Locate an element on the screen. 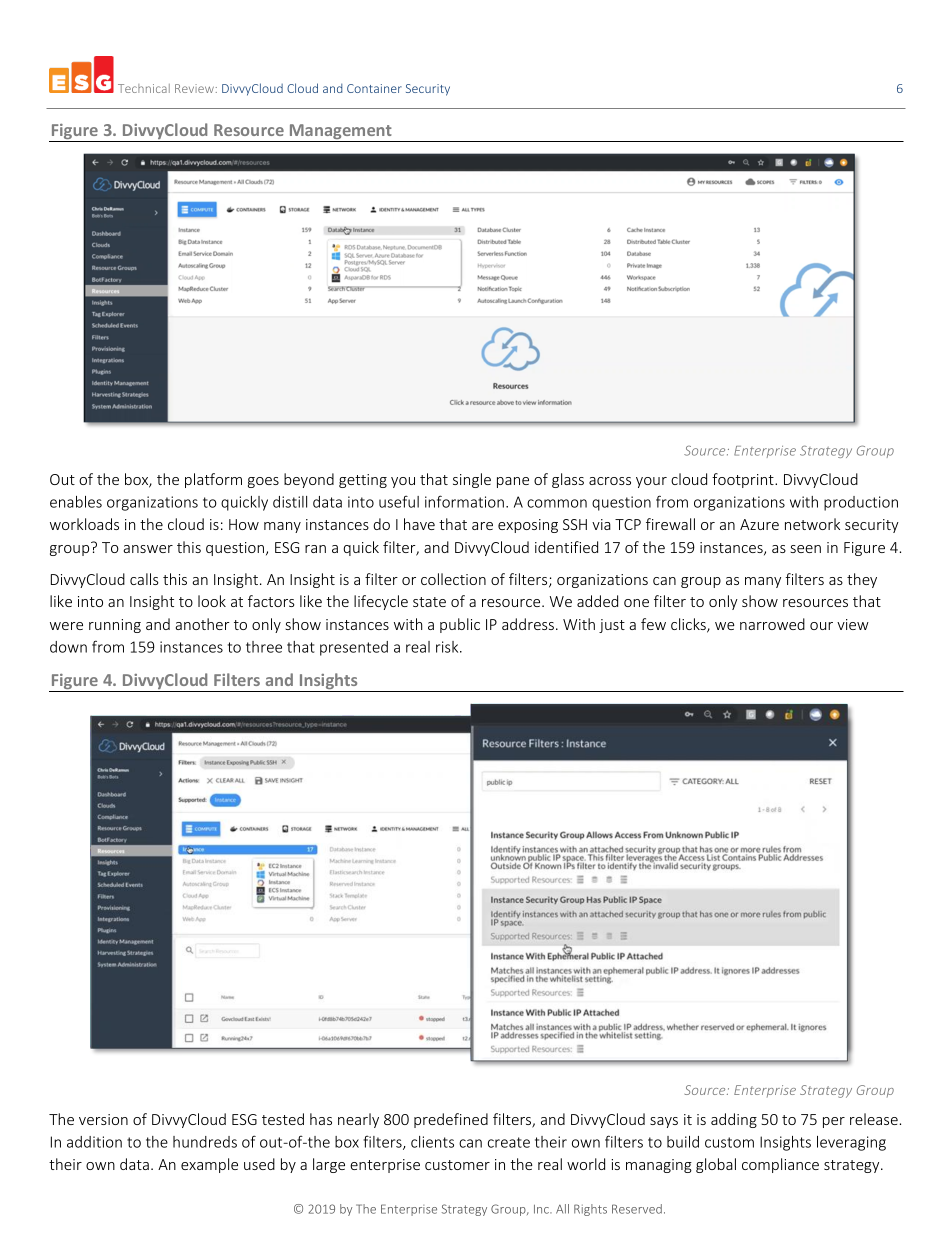 The image size is (952, 1233). risk is located at coordinates (448, 647).
